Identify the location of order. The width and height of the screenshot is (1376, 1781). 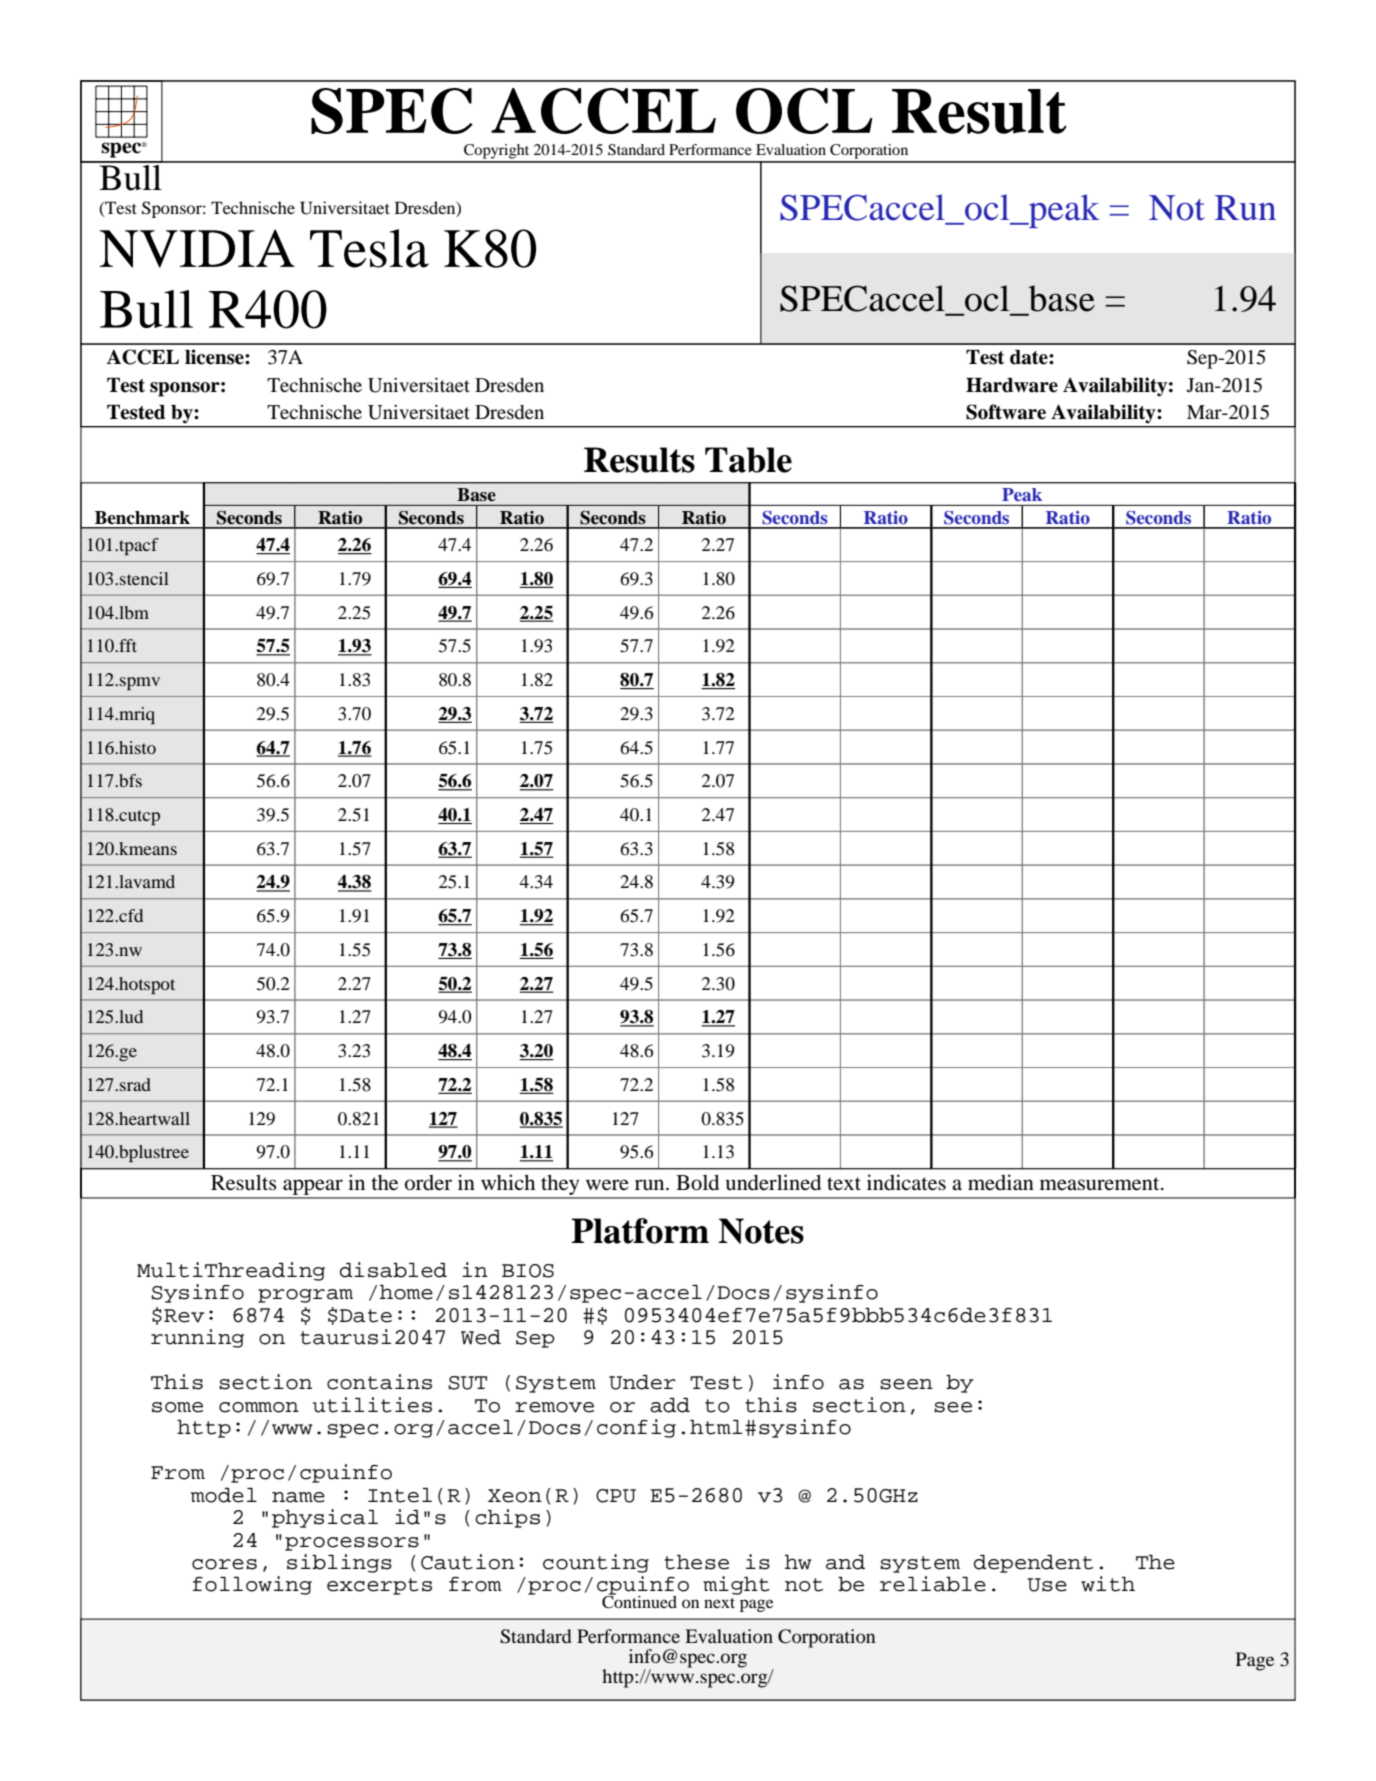
(428, 1183).
